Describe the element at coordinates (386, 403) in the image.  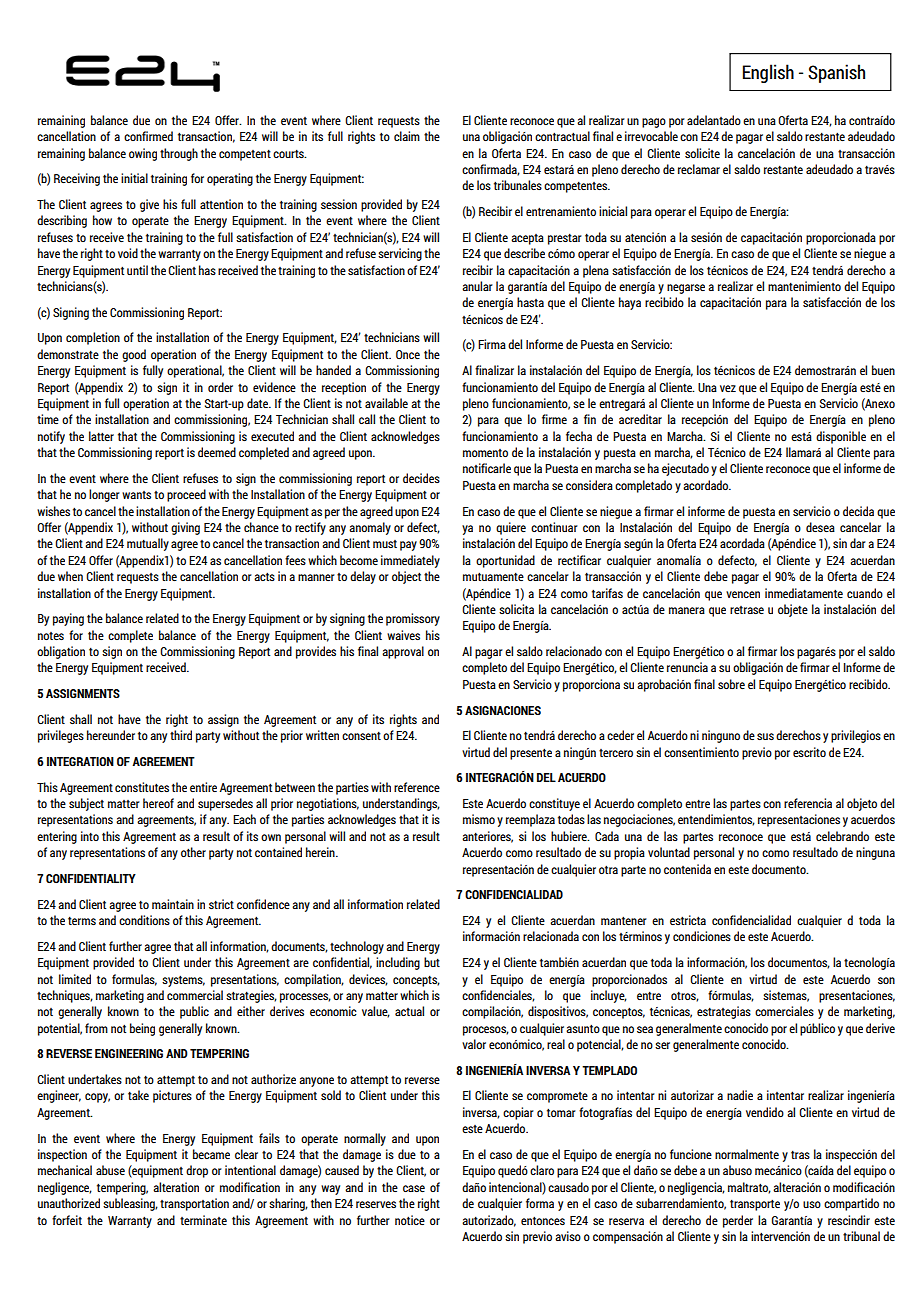
I see `available` at that location.
